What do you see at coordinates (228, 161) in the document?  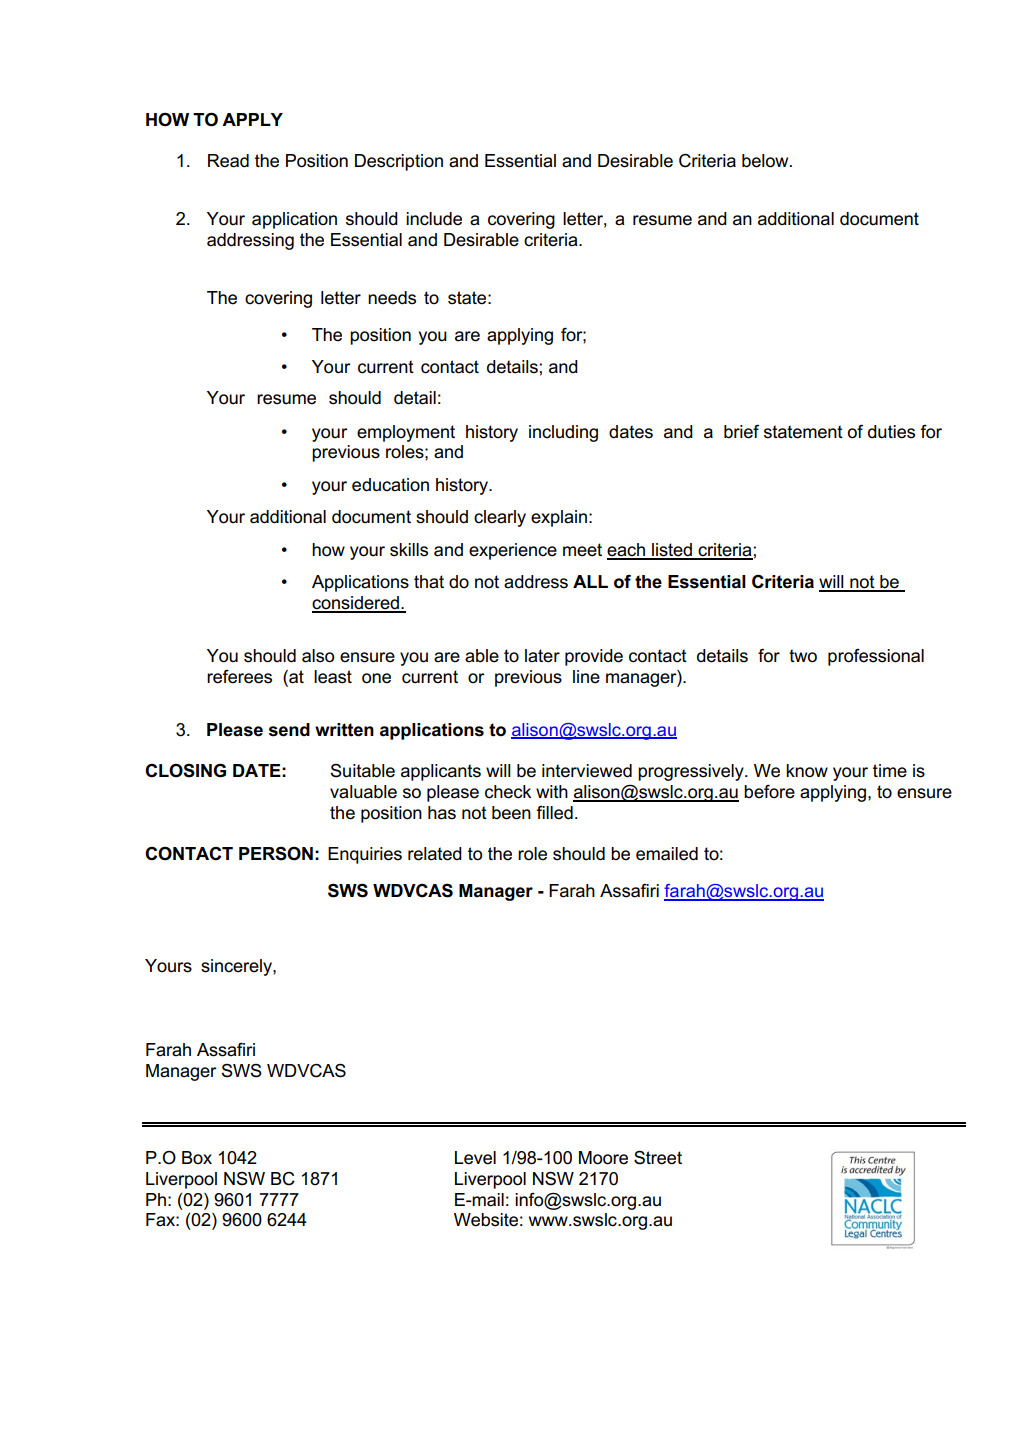 I see `Read` at bounding box center [228, 161].
